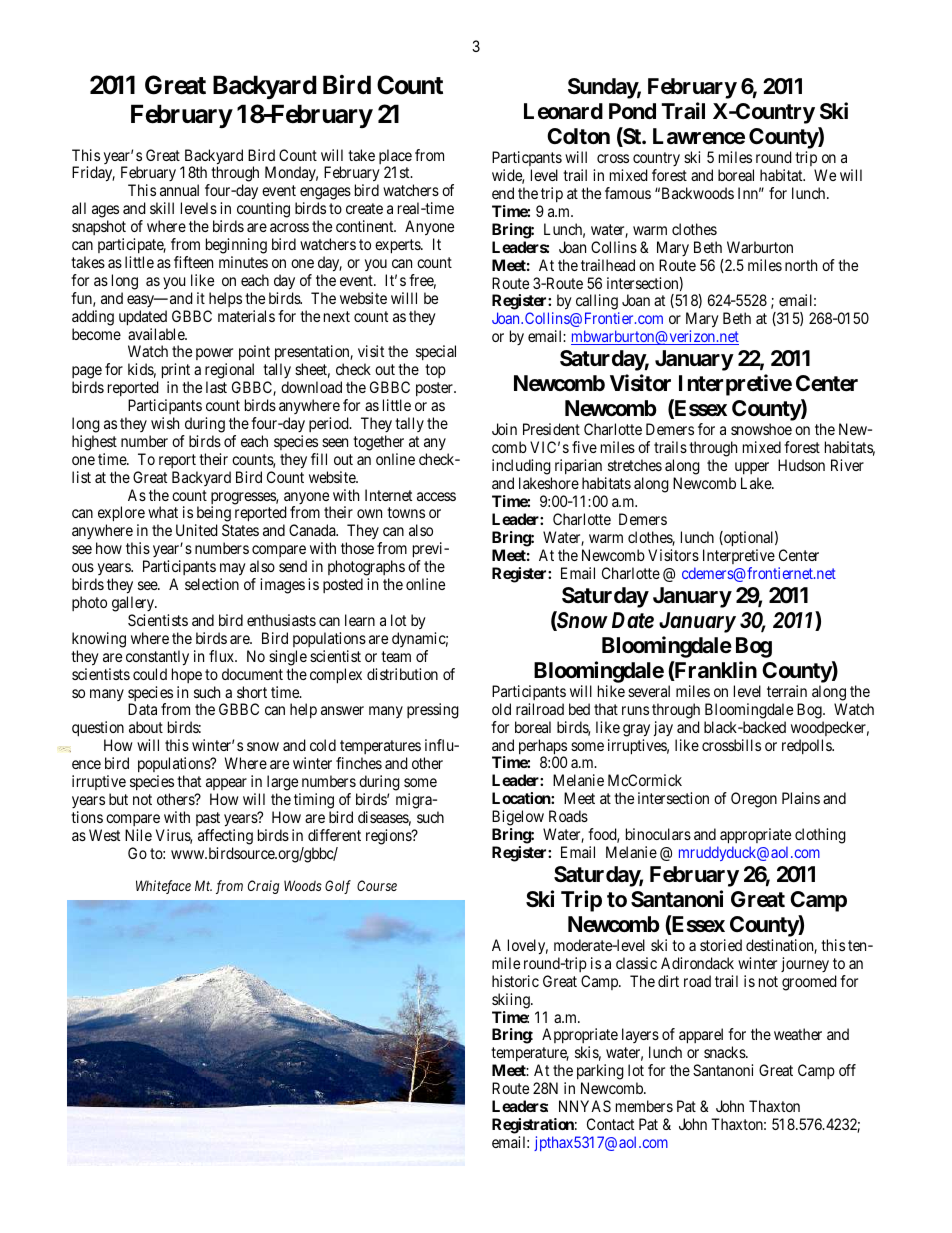 The image size is (952, 1233). I want to click on gallery, so click(134, 605).
